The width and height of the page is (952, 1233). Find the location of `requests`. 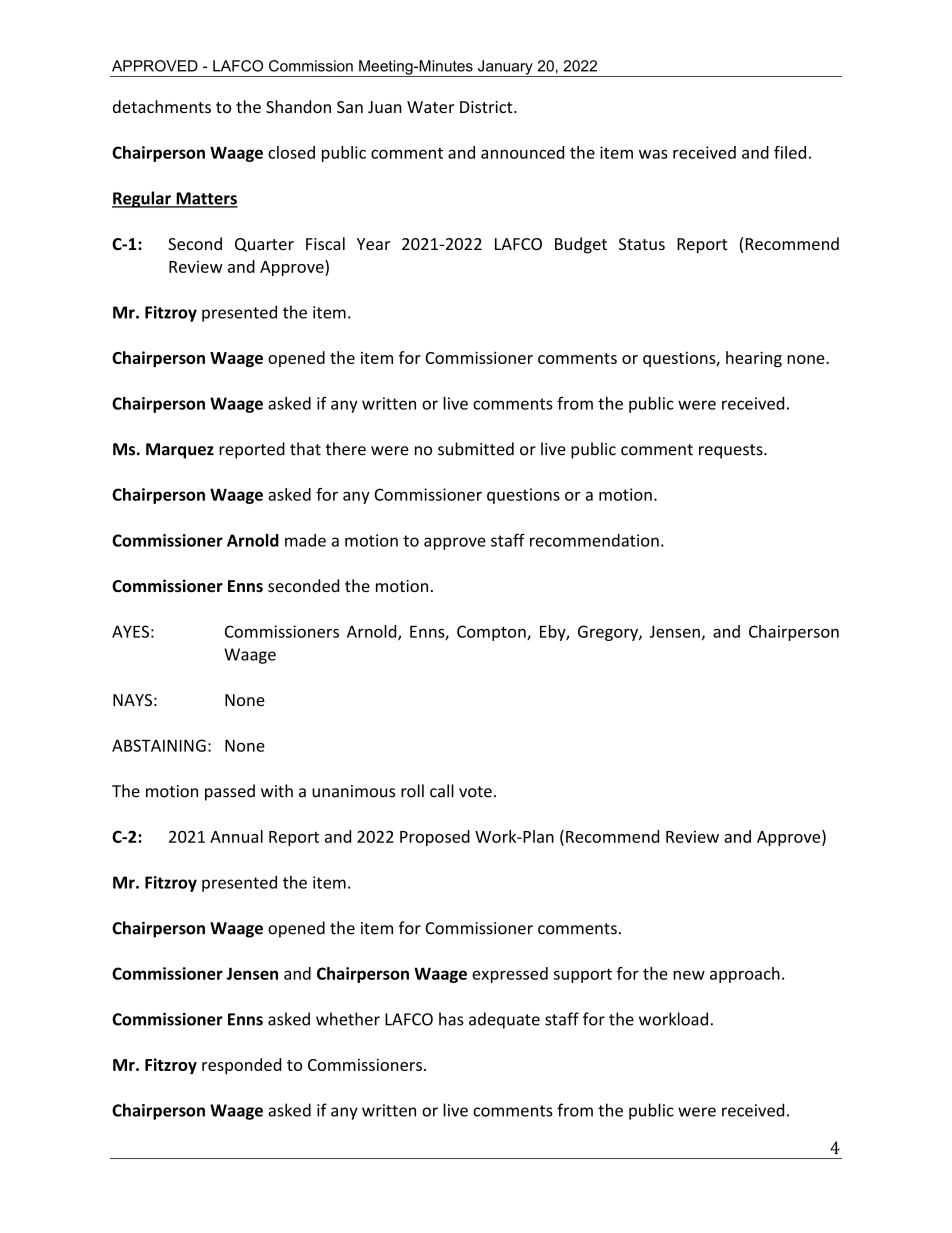

requests is located at coordinates (732, 451).
